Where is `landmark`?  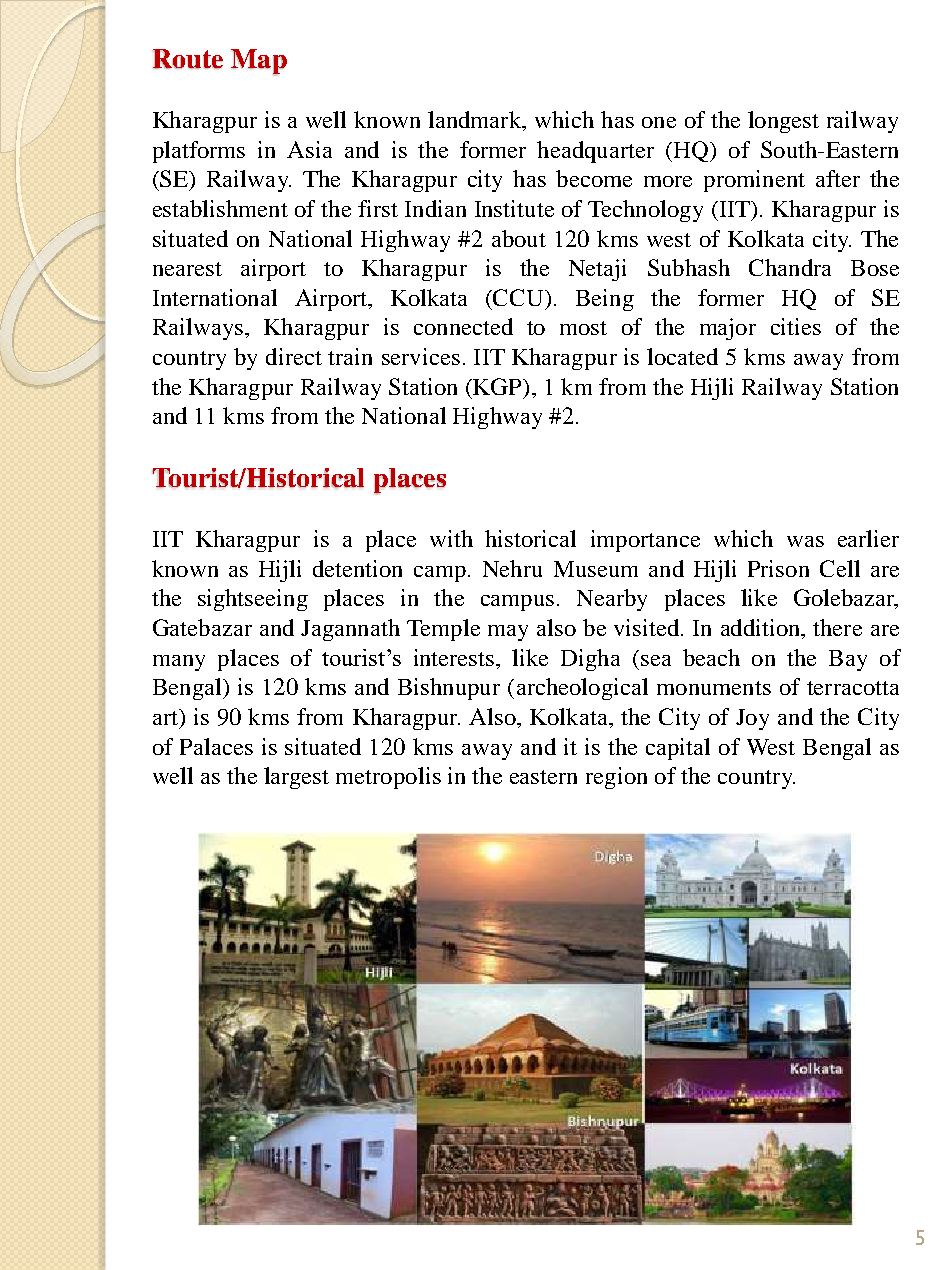 landmark is located at coordinates (476, 121).
